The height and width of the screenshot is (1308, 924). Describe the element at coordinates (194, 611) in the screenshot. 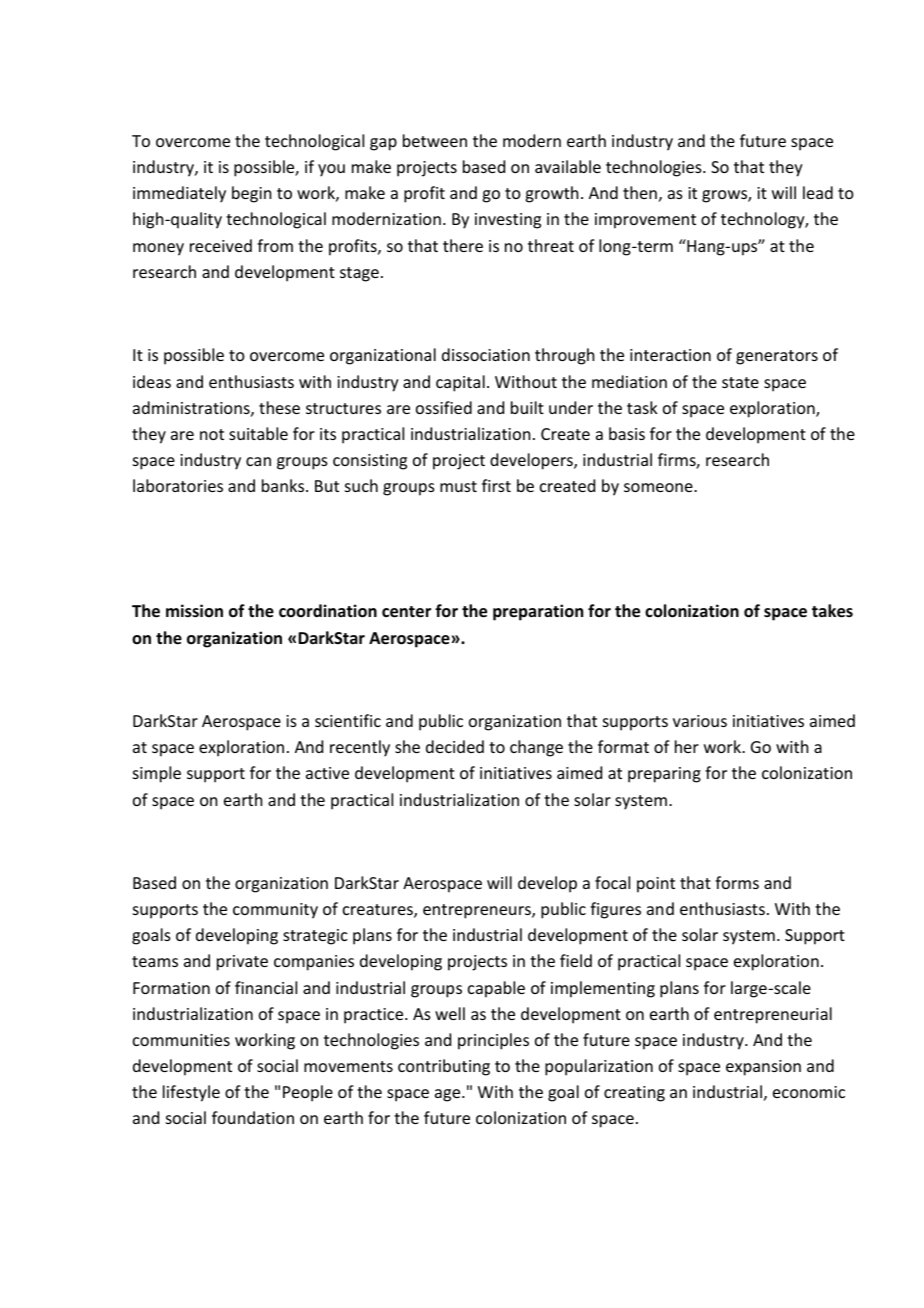

I see `mission` at that location.
